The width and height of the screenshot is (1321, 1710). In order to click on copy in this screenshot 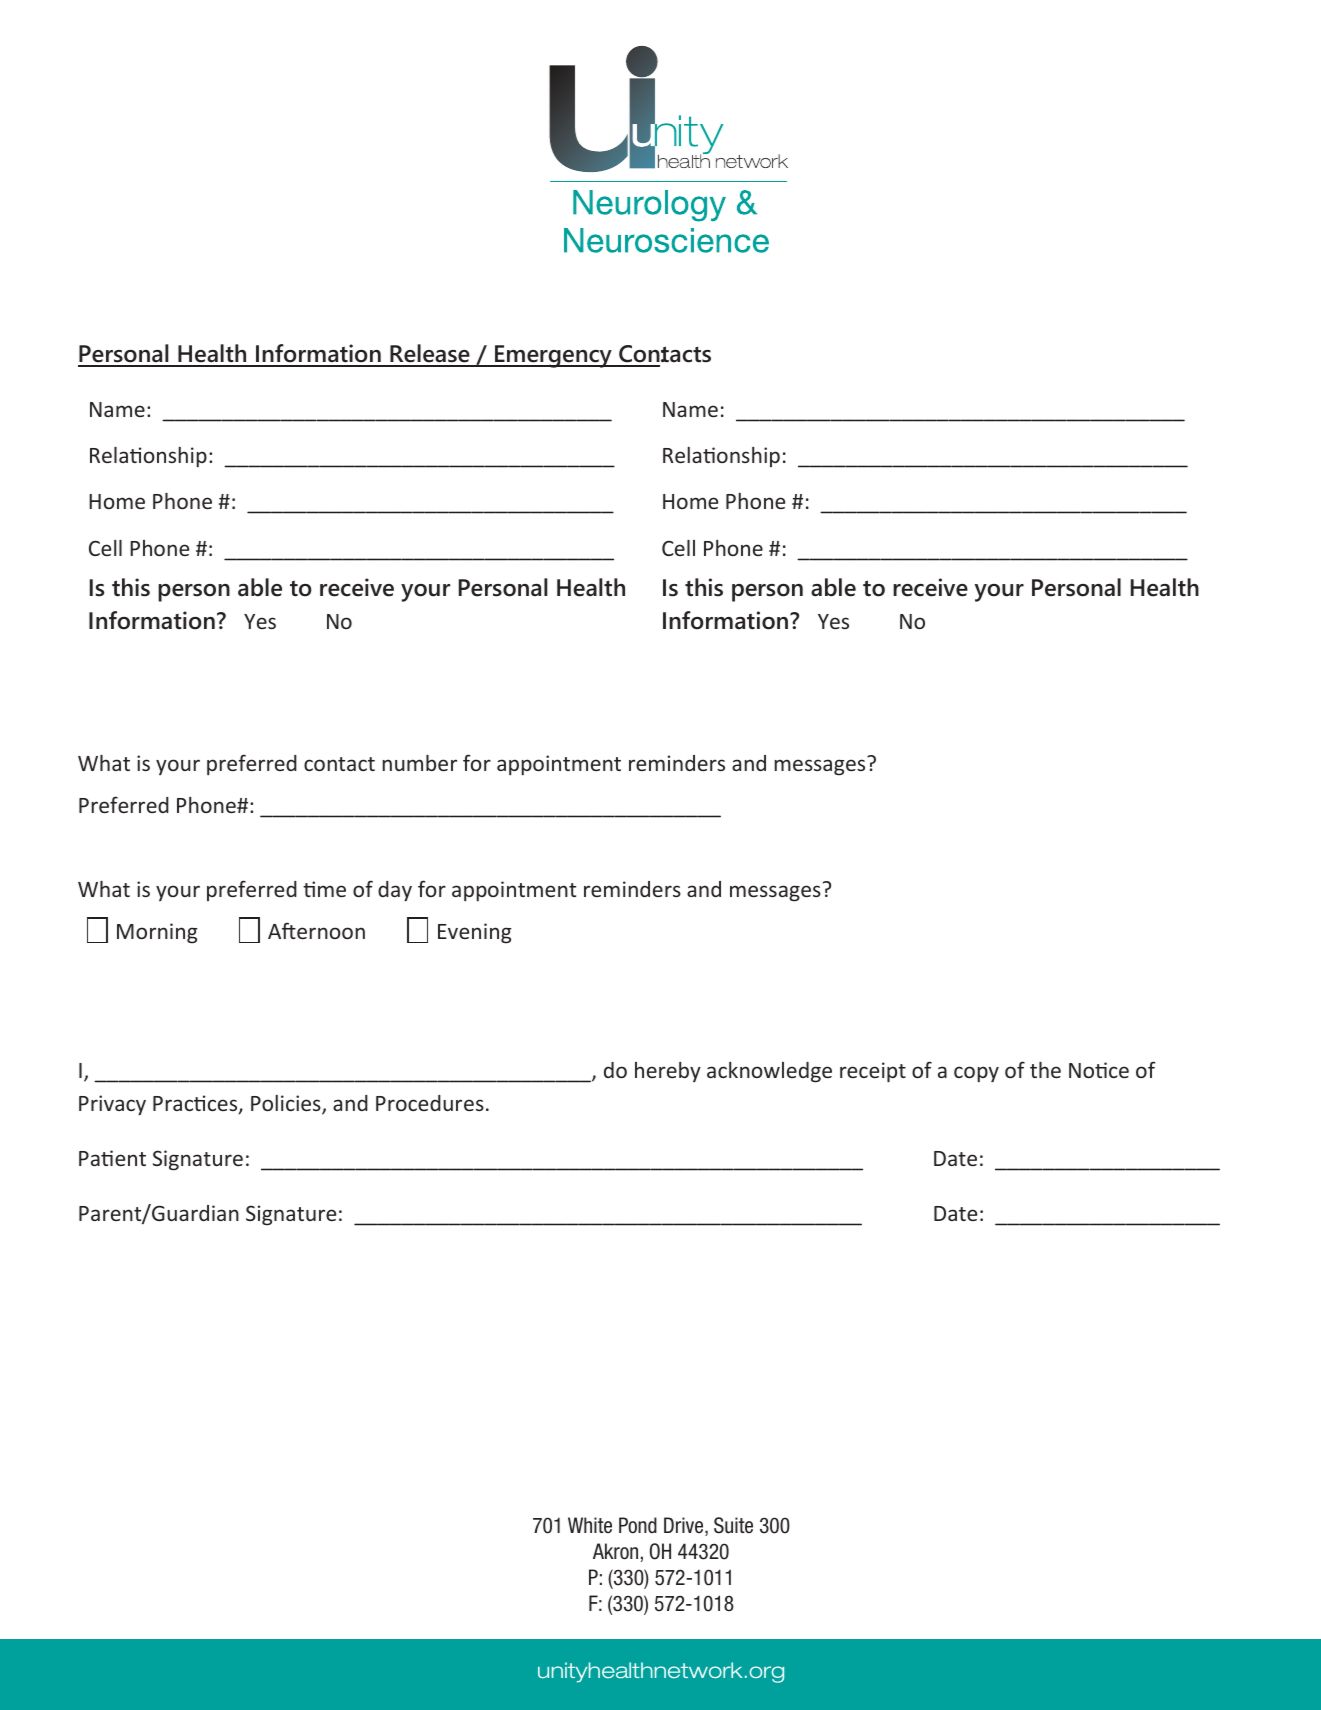, I will do `click(976, 1074)`.
